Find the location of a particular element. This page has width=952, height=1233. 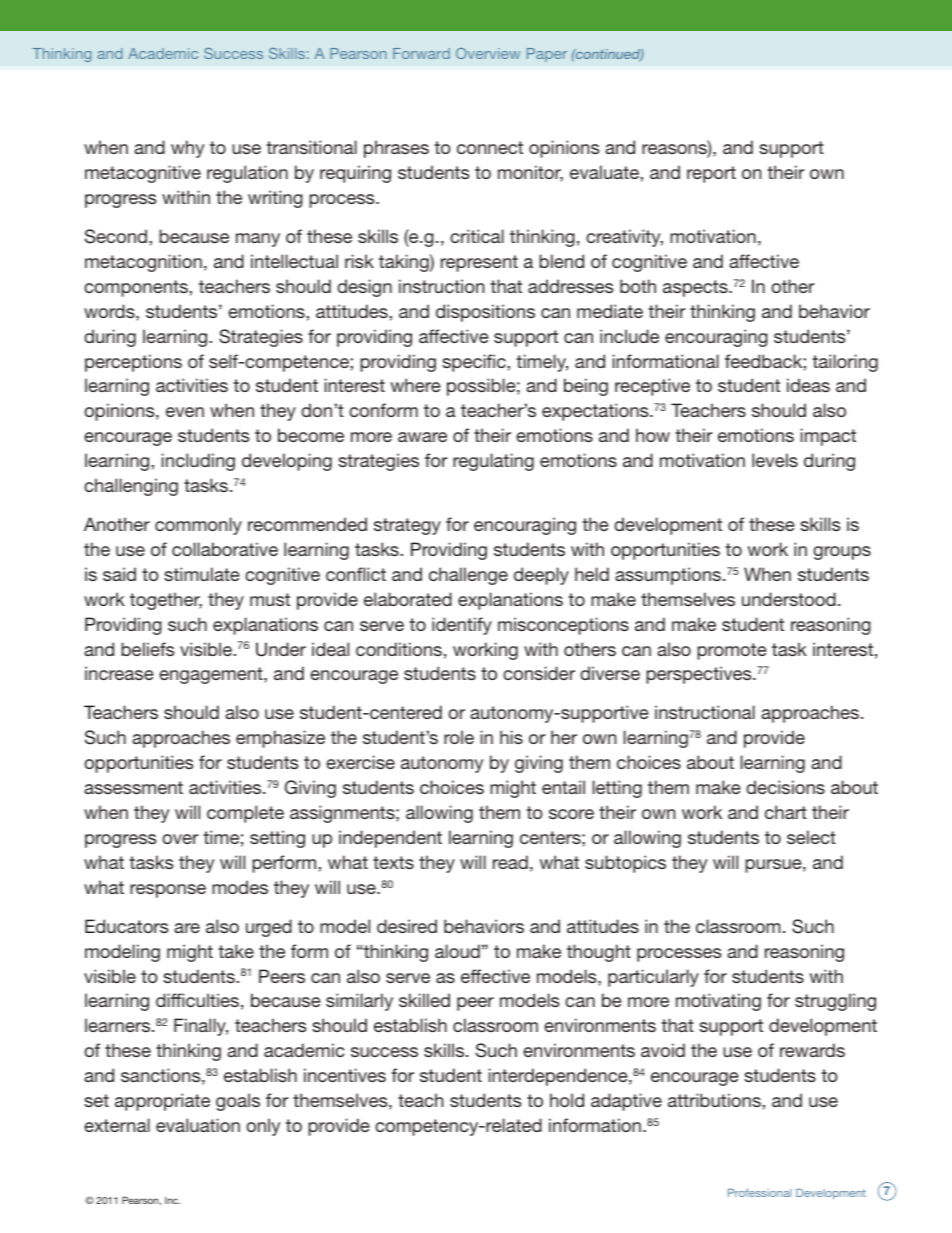

evaluation is located at coordinates (198, 1125).
